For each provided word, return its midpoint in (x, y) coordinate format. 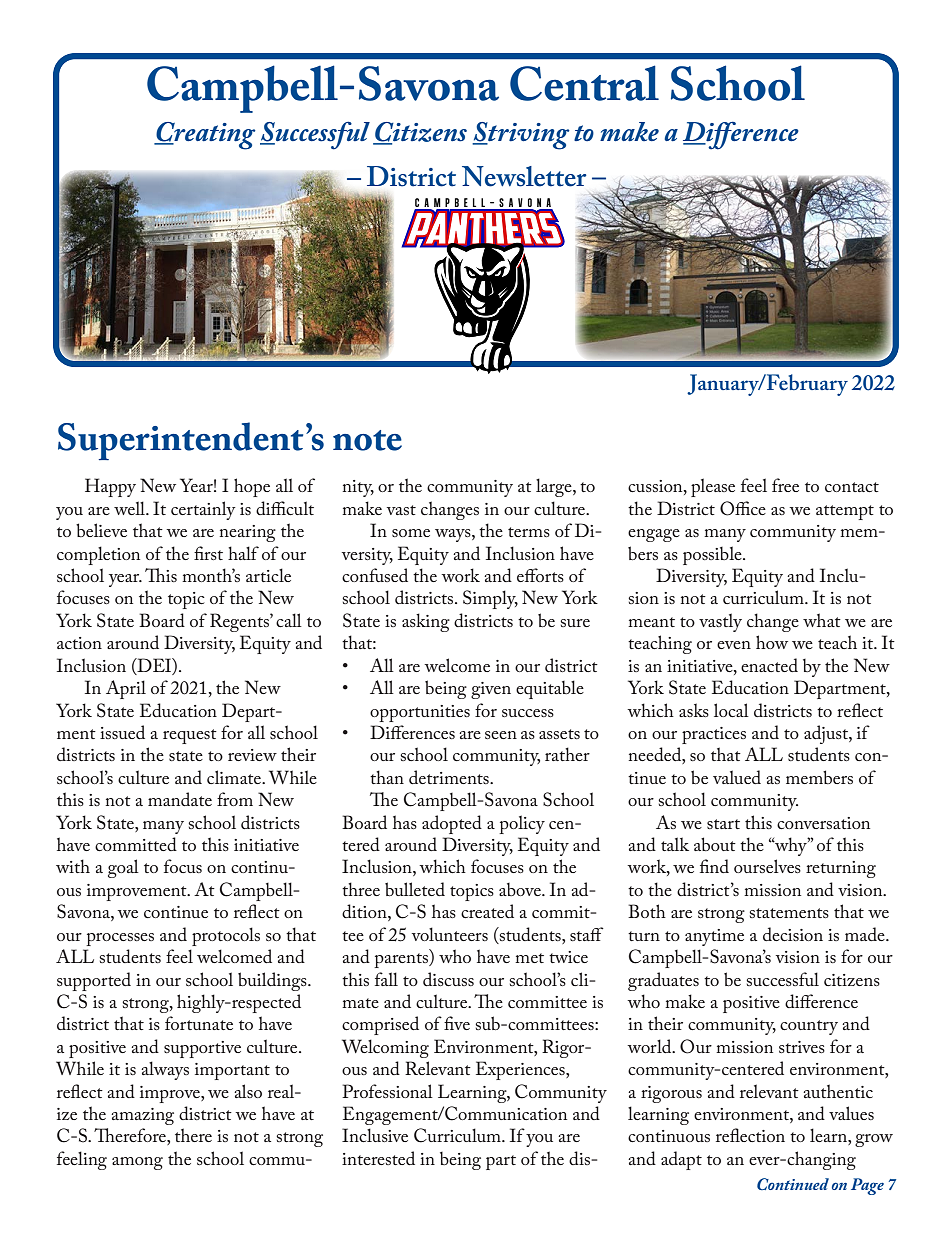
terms (529, 532)
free (785, 485)
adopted (452, 824)
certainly (203, 510)
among (137, 1163)
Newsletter (524, 176)
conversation (823, 823)
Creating (205, 136)
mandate (180, 799)
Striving (521, 136)
